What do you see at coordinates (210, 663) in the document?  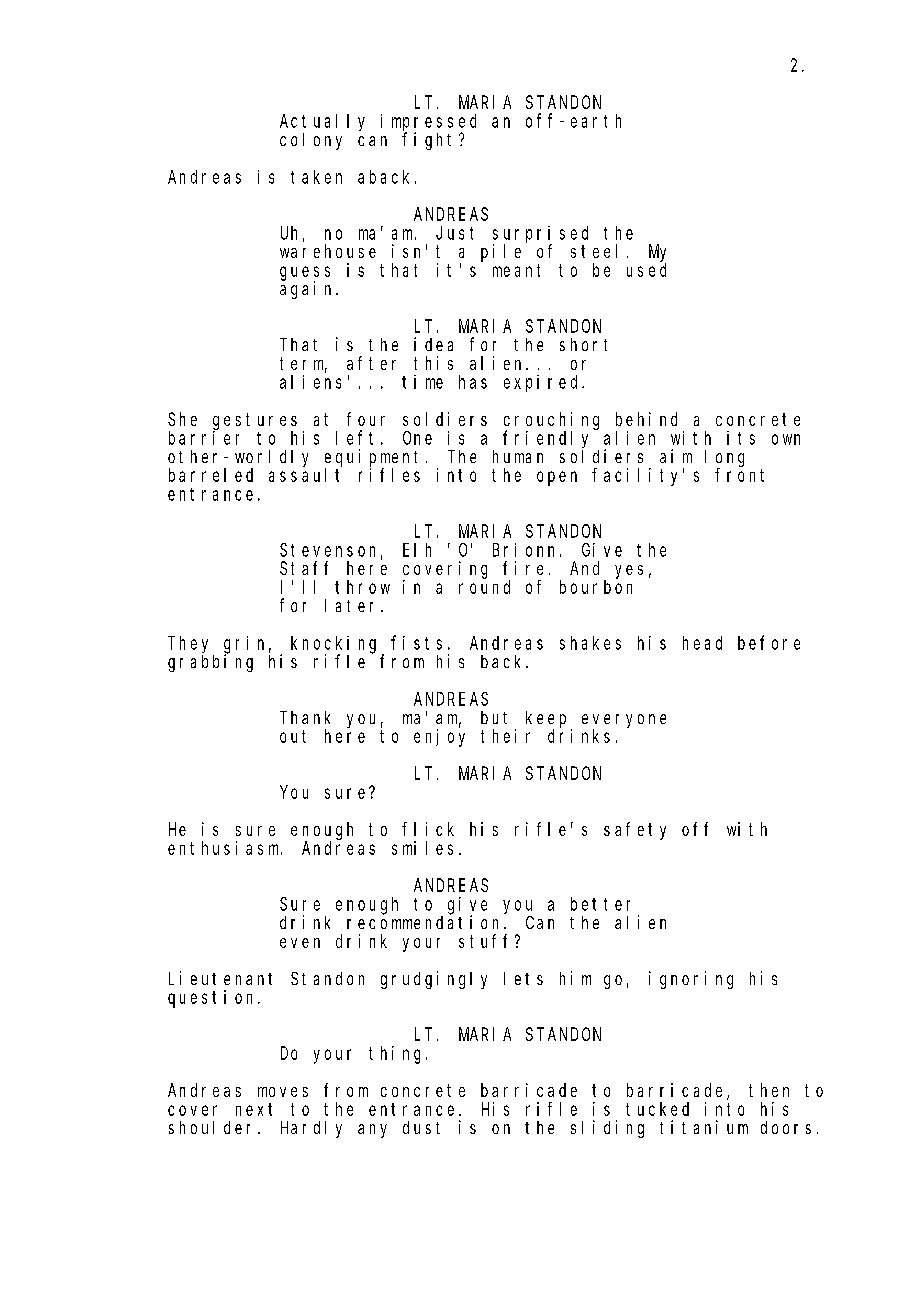 I see `grabbing` at bounding box center [210, 663].
